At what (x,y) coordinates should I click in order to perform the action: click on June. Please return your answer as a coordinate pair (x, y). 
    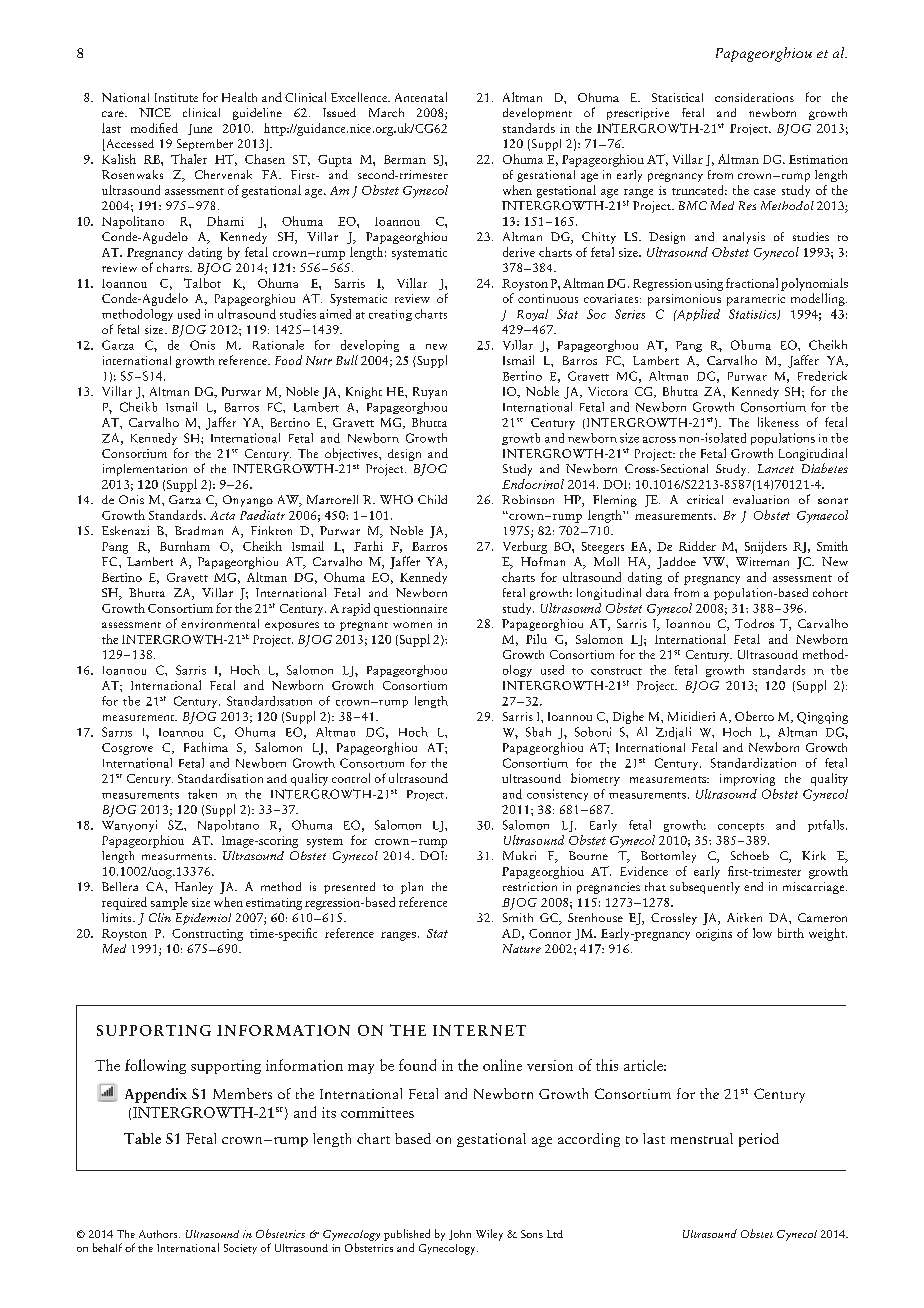
    Looking at the image, I should click on (200, 129).
